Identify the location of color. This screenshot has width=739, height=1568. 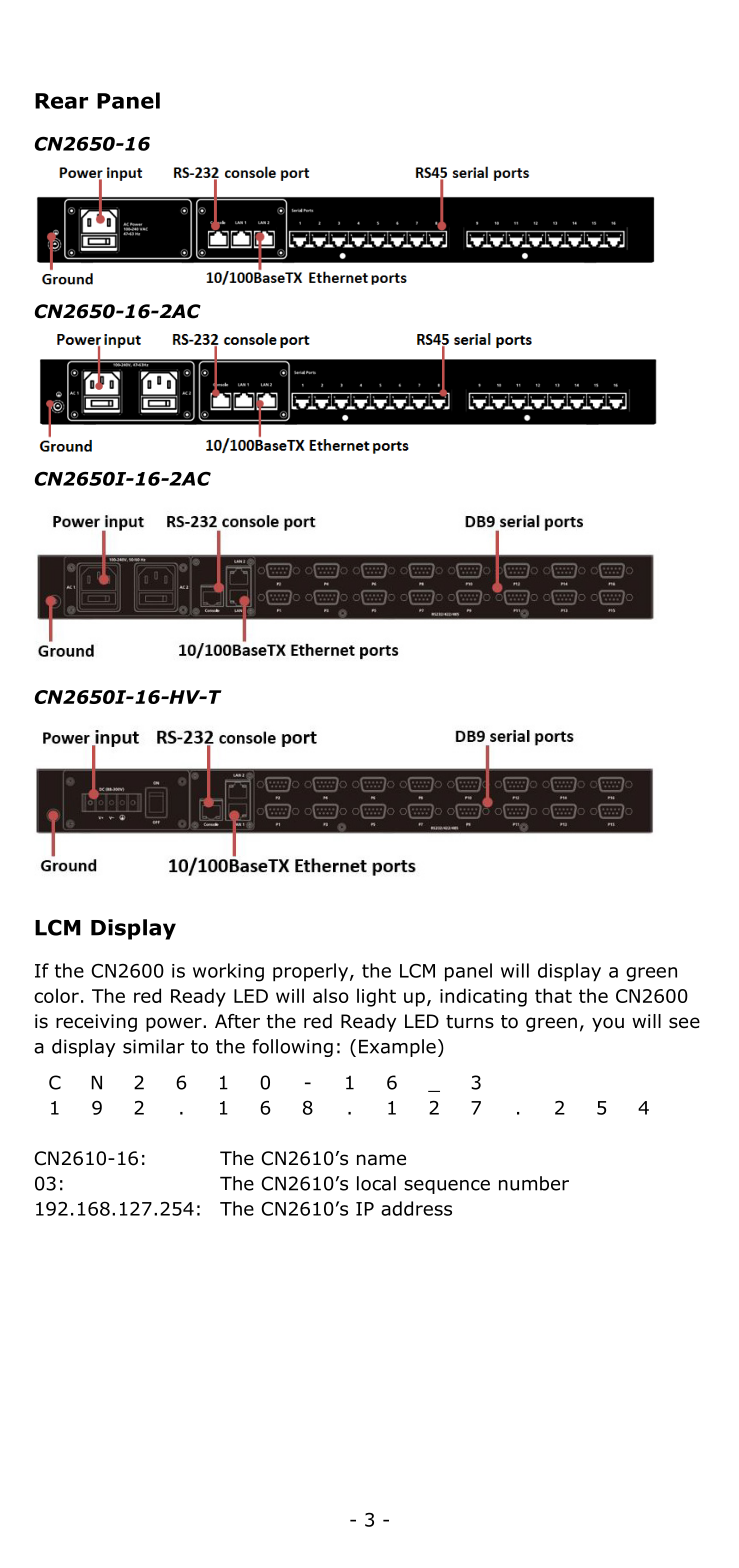
(56, 995).
